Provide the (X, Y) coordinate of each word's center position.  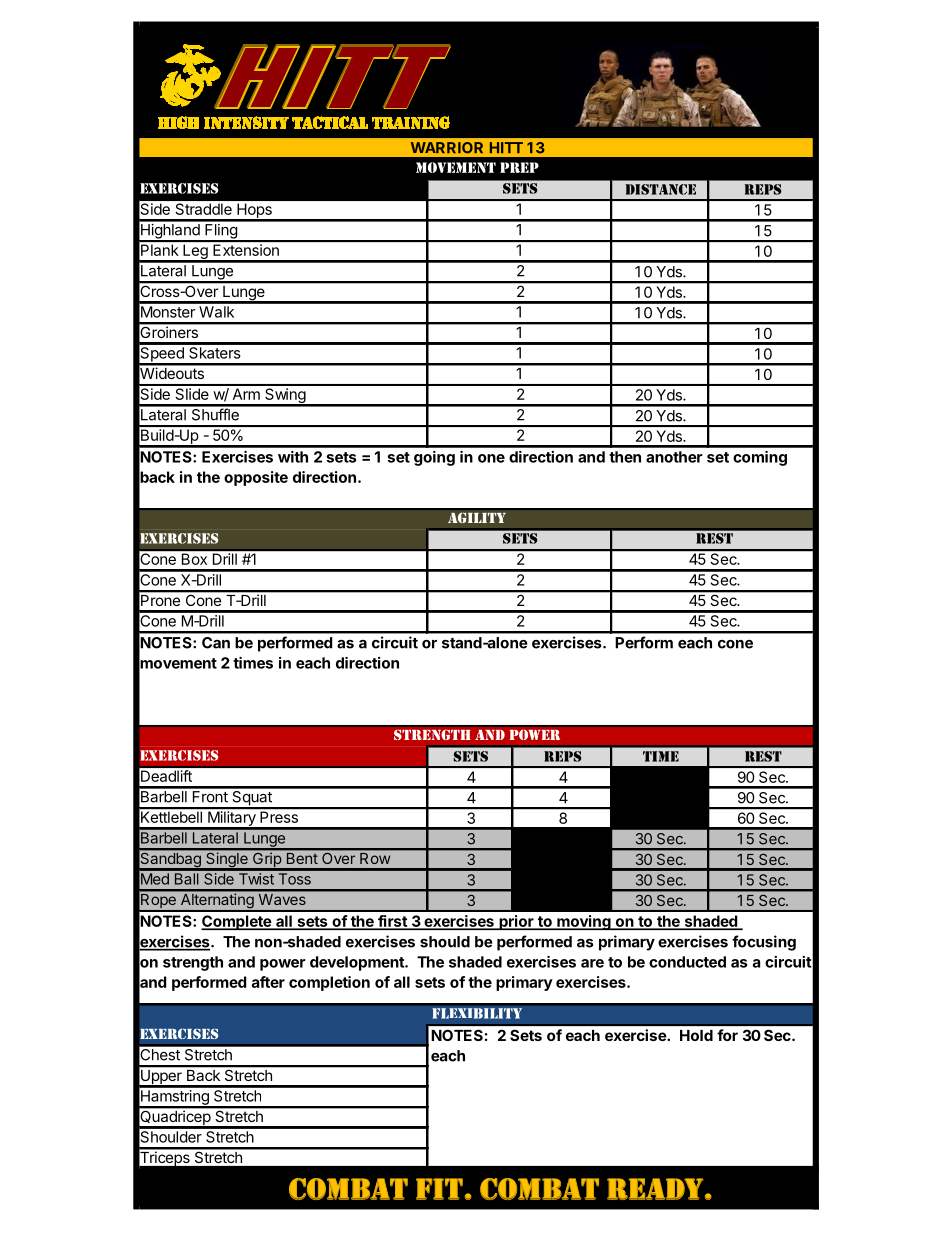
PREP (519, 167)
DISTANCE (661, 189)
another (674, 457)
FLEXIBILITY (477, 1013)
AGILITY (477, 518)
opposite (256, 478)
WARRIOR (447, 148)
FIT (439, 1189)
